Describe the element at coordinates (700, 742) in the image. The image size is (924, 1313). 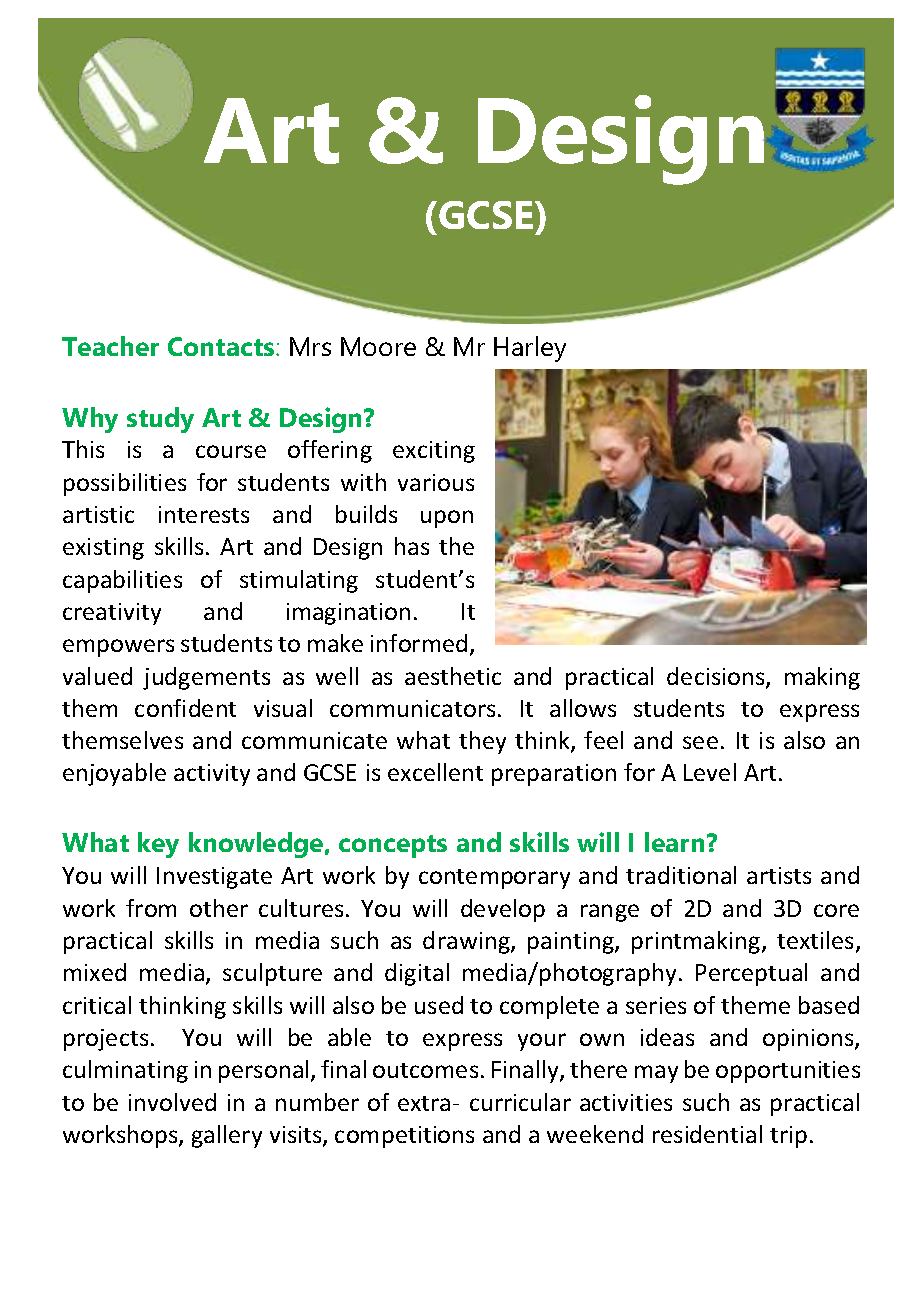
I see `see` at that location.
